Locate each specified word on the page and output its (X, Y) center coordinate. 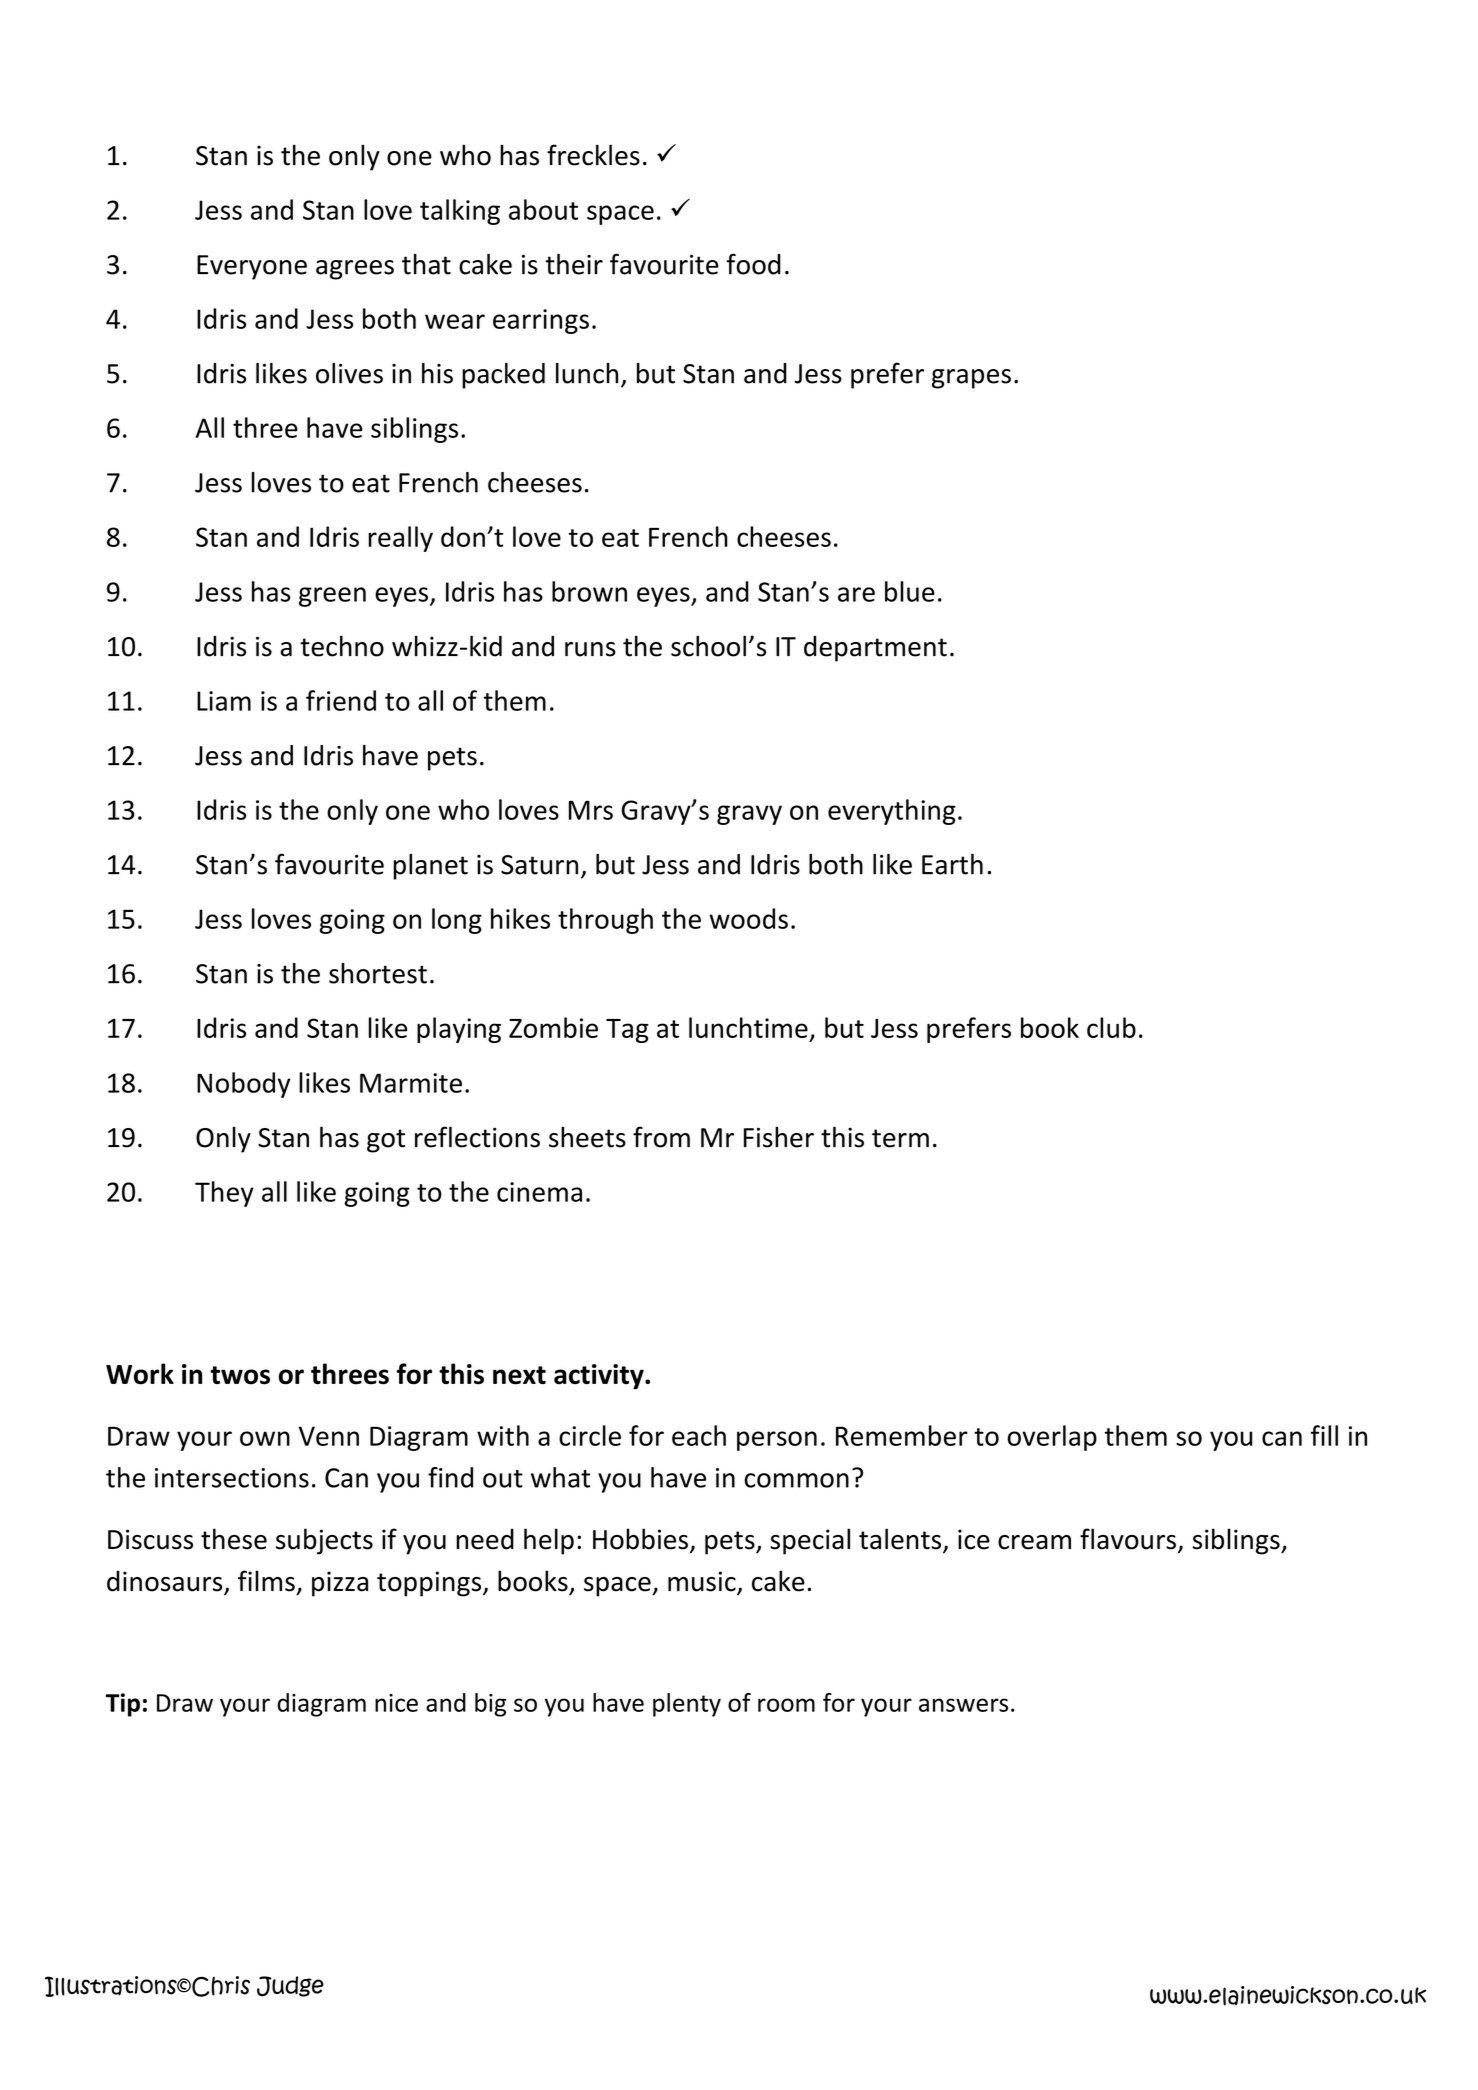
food (753, 264)
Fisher (779, 1137)
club (1111, 1027)
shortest (378, 973)
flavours (1128, 1539)
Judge (290, 1986)
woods (748, 918)
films (266, 1581)
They (224, 1194)
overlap (1052, 1438)
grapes (971, 379)
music (703, 1582)
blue (910, 591)
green (332, 597)
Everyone (252, 267)
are (856, 594)
